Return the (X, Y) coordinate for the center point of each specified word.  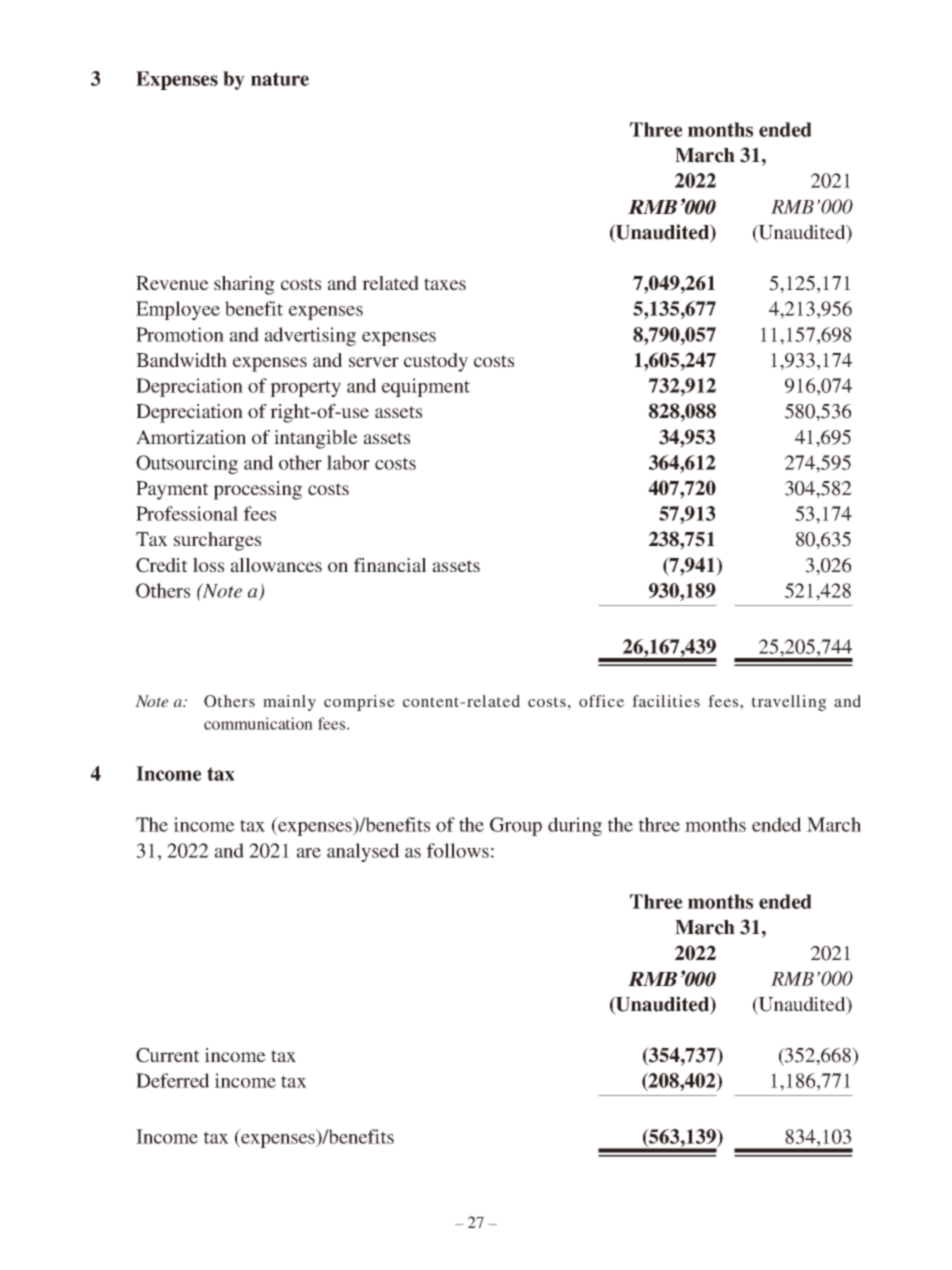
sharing (244, 285)
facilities (666, 701)
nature (280, 79)
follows (458, 850)
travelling (789, 703)
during (575, 826)
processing (257, 490)
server (374, 362)
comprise (359, 703)
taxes (445, 284)
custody (436, 362)
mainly (289, 703)
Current (167, 1055)
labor (348, 462)
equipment (426, 387)
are (309, 853)
